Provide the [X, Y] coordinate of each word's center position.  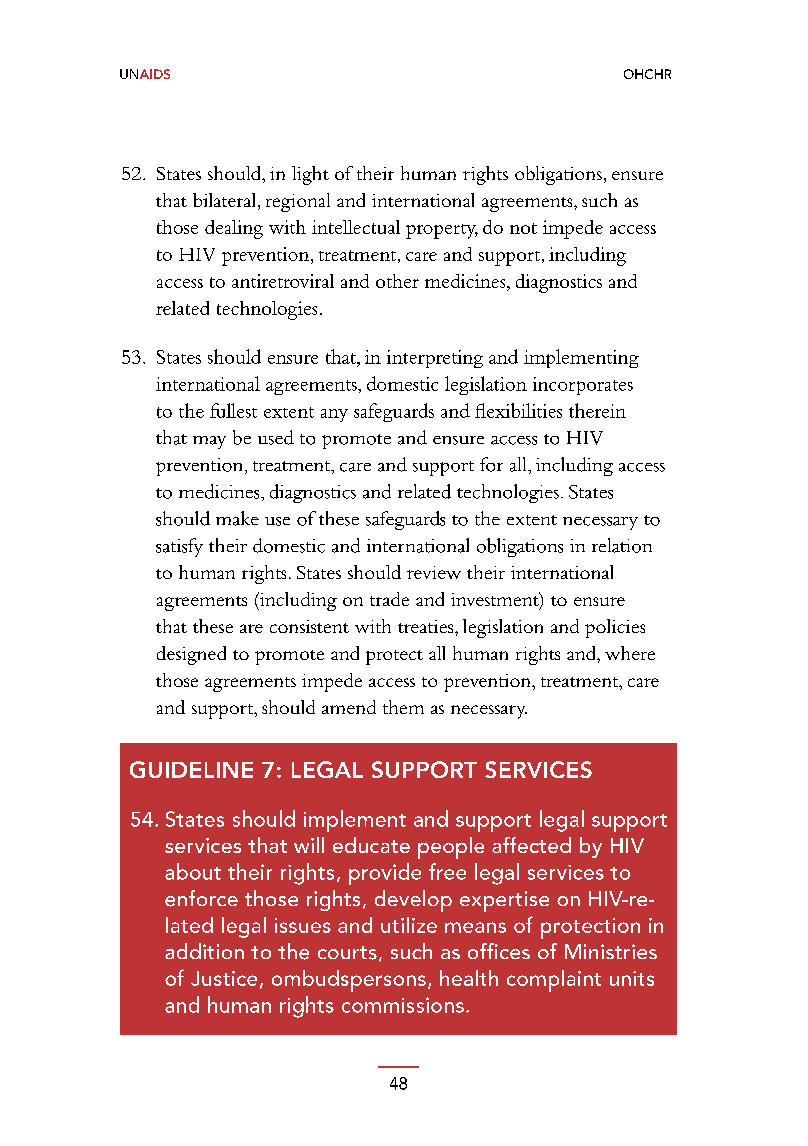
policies [615, 628]
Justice [224, 978]
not [523, 228]
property [442, 231]
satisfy [179, 547]
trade [389, 599]
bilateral [226, 201]
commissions [403, 1005]
